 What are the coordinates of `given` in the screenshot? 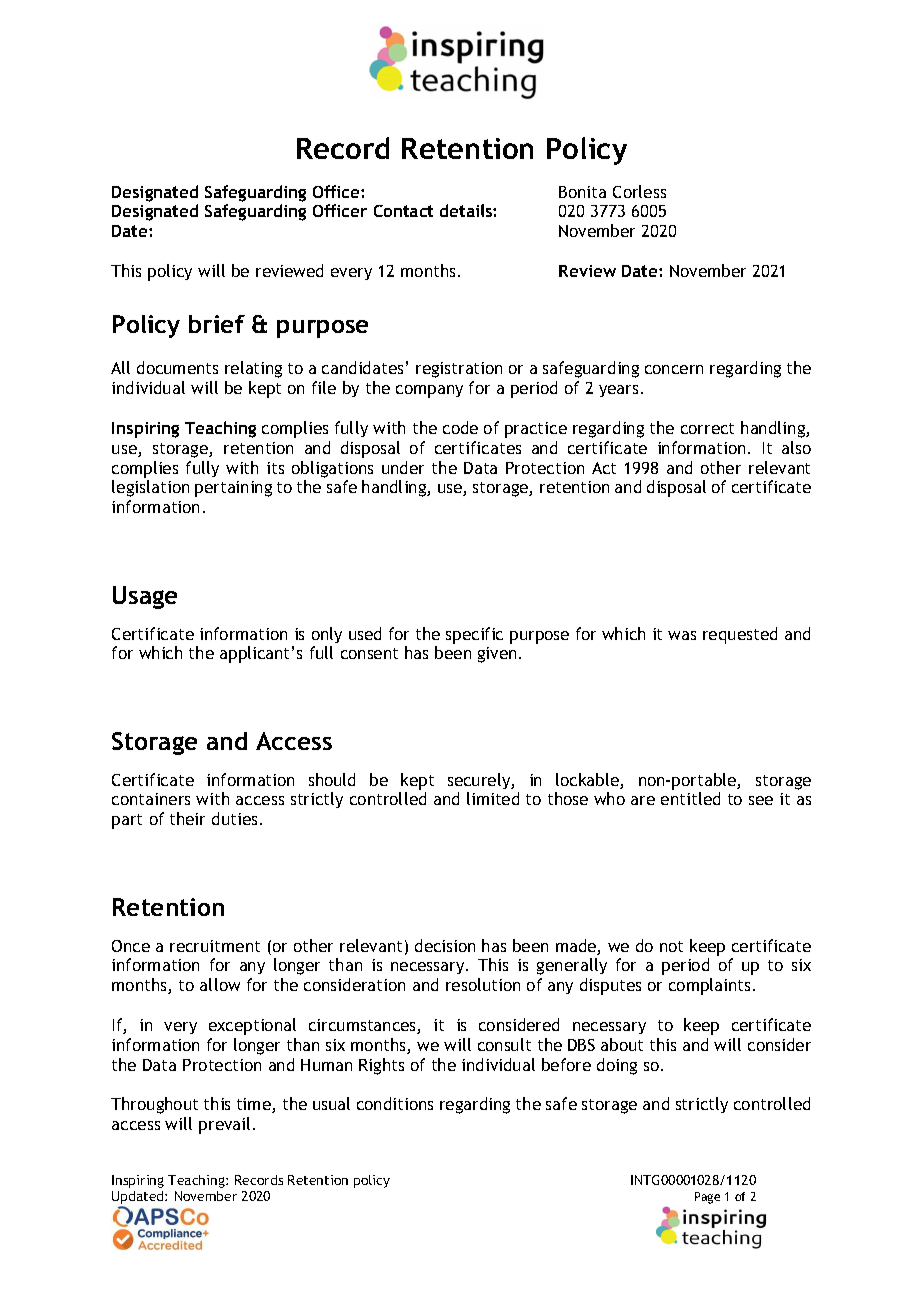 It's located at (497, 655).
